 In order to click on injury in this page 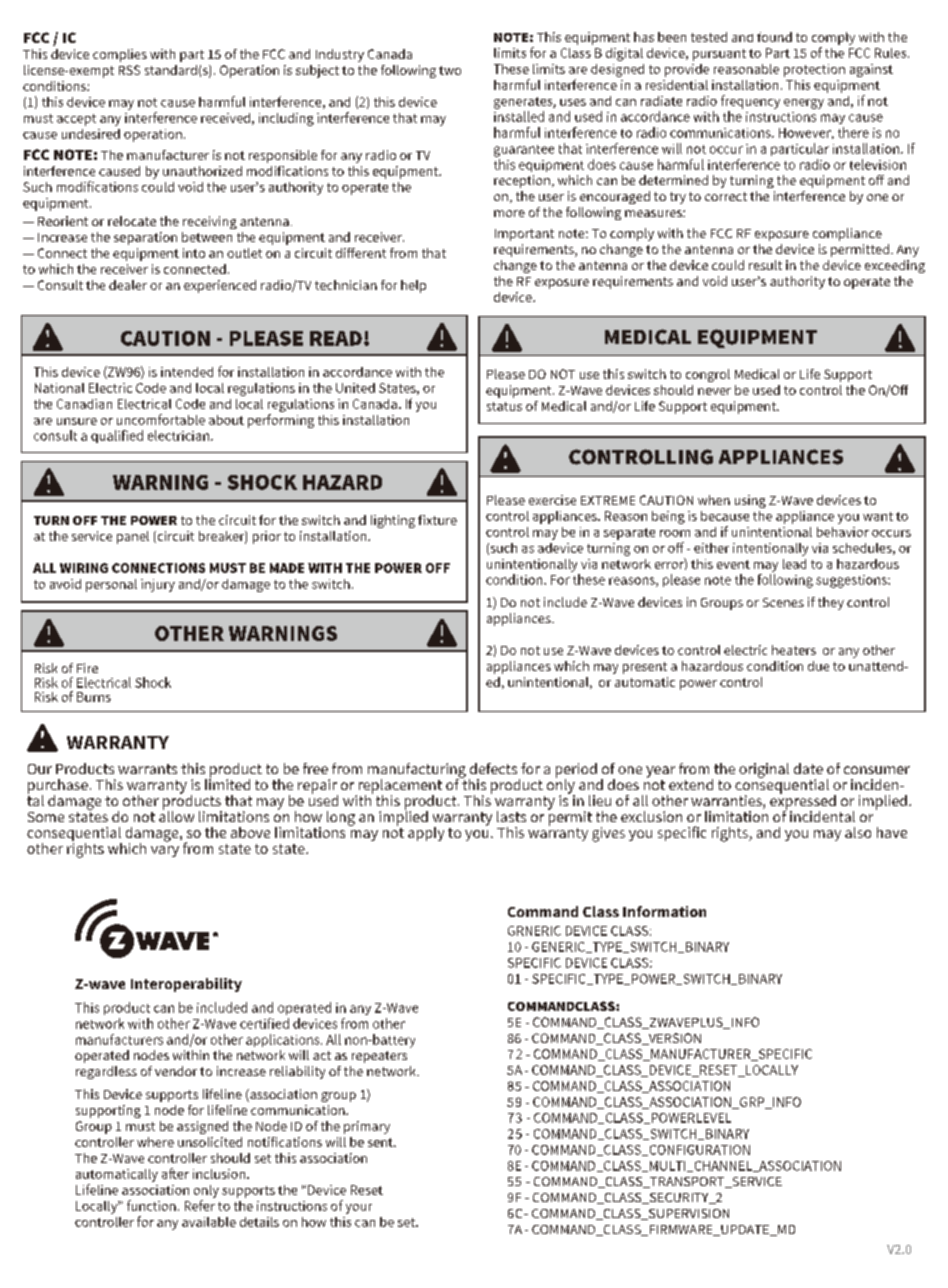, I will do `click(158, 585)`.
